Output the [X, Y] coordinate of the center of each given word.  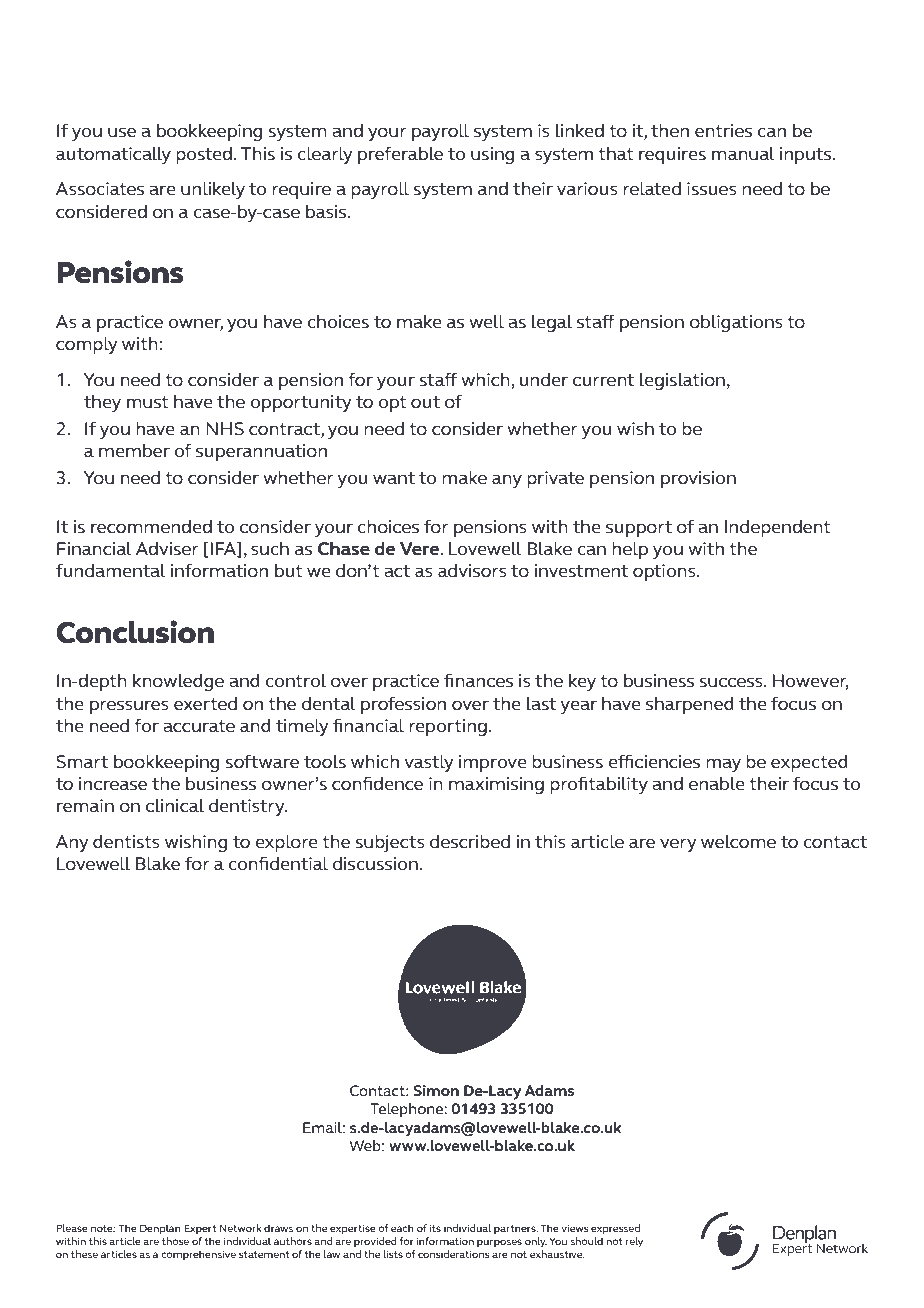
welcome [738, 842]
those [175, 1241]
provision [698, 479]
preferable [400, 155]
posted [204, 155]
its [435, 1228]
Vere [421, 549]
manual [743, 154]
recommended [151, 527]
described [470, 842]
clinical [175, 806]
